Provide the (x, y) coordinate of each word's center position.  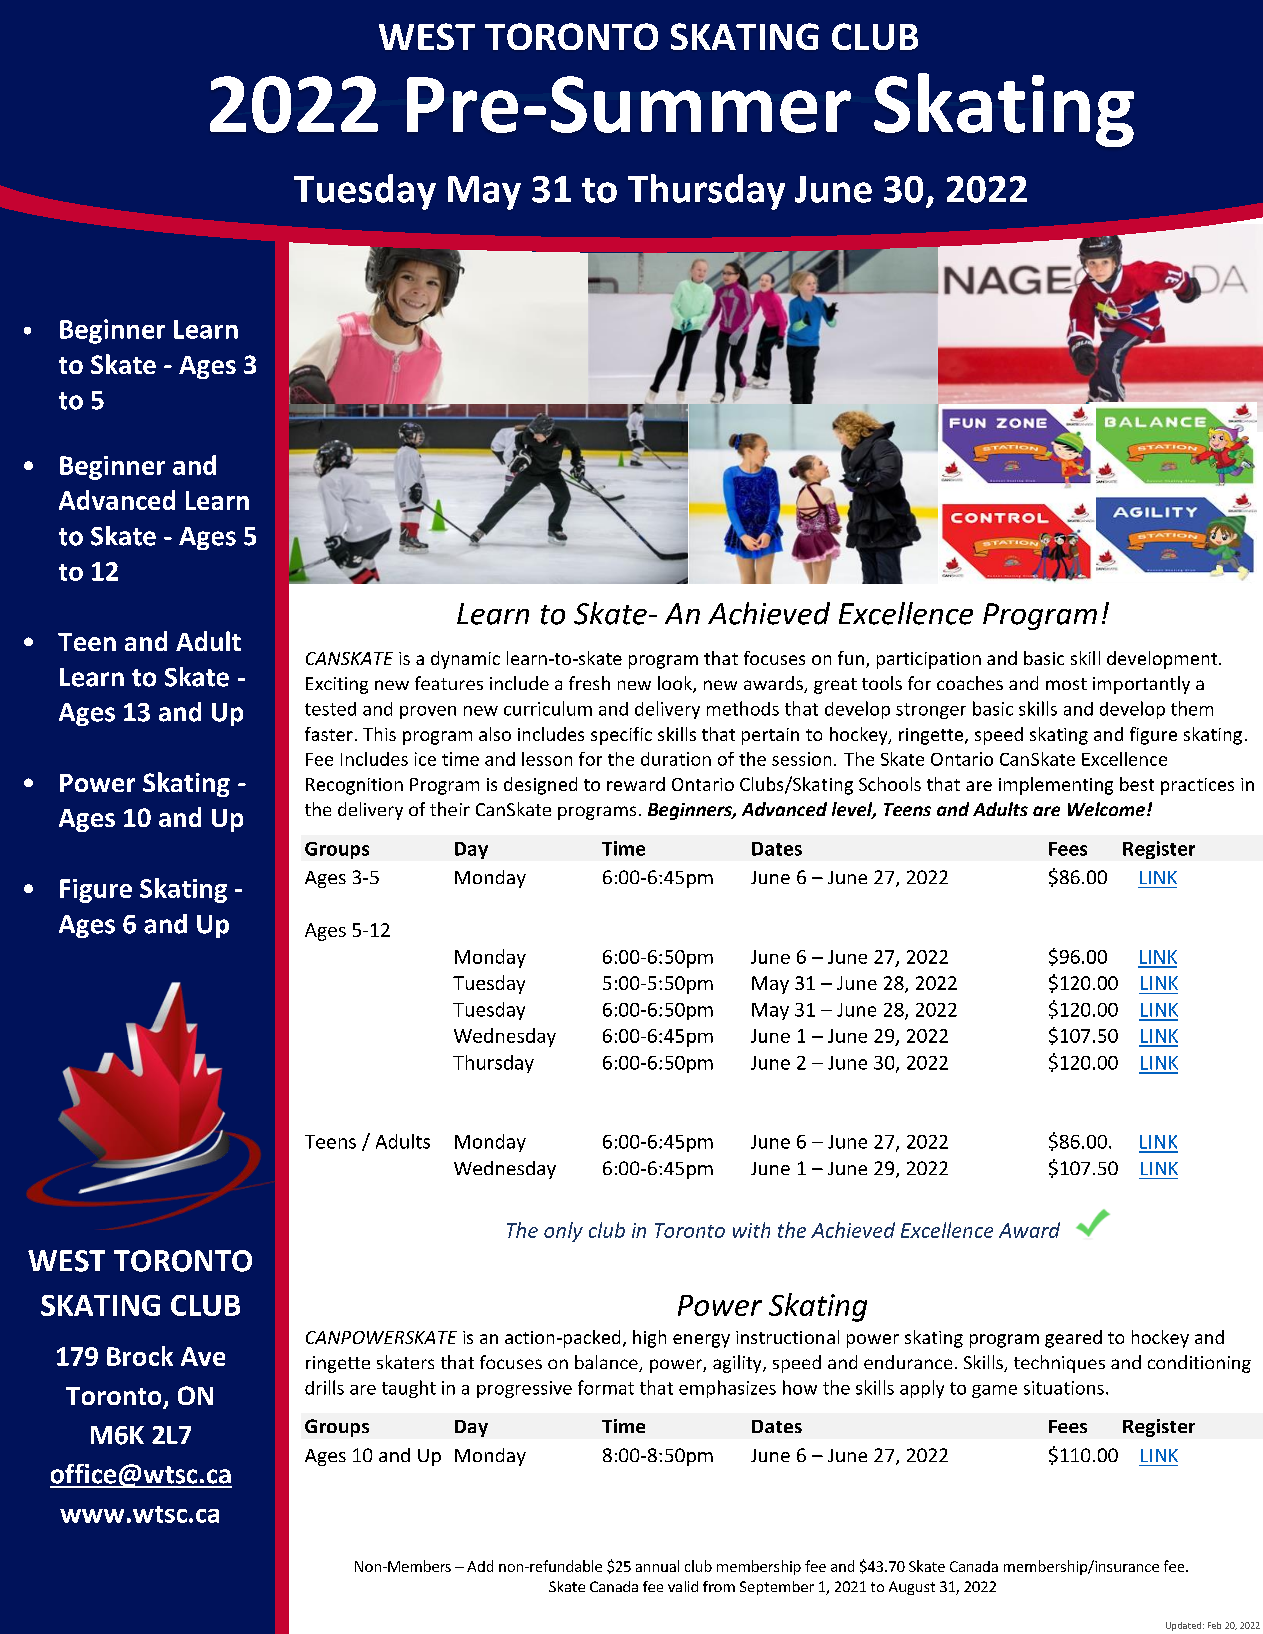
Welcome (1106, 809)
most (1066, 684)
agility (738, 1364)
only (563, 1232)
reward (636, 784)
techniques (1059, 1364)
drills (324, 1387)
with (751, 1230)
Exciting (337, 685)
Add (480, 1566)
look (676, 684)
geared (1073, 1339)
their (450, 809)
